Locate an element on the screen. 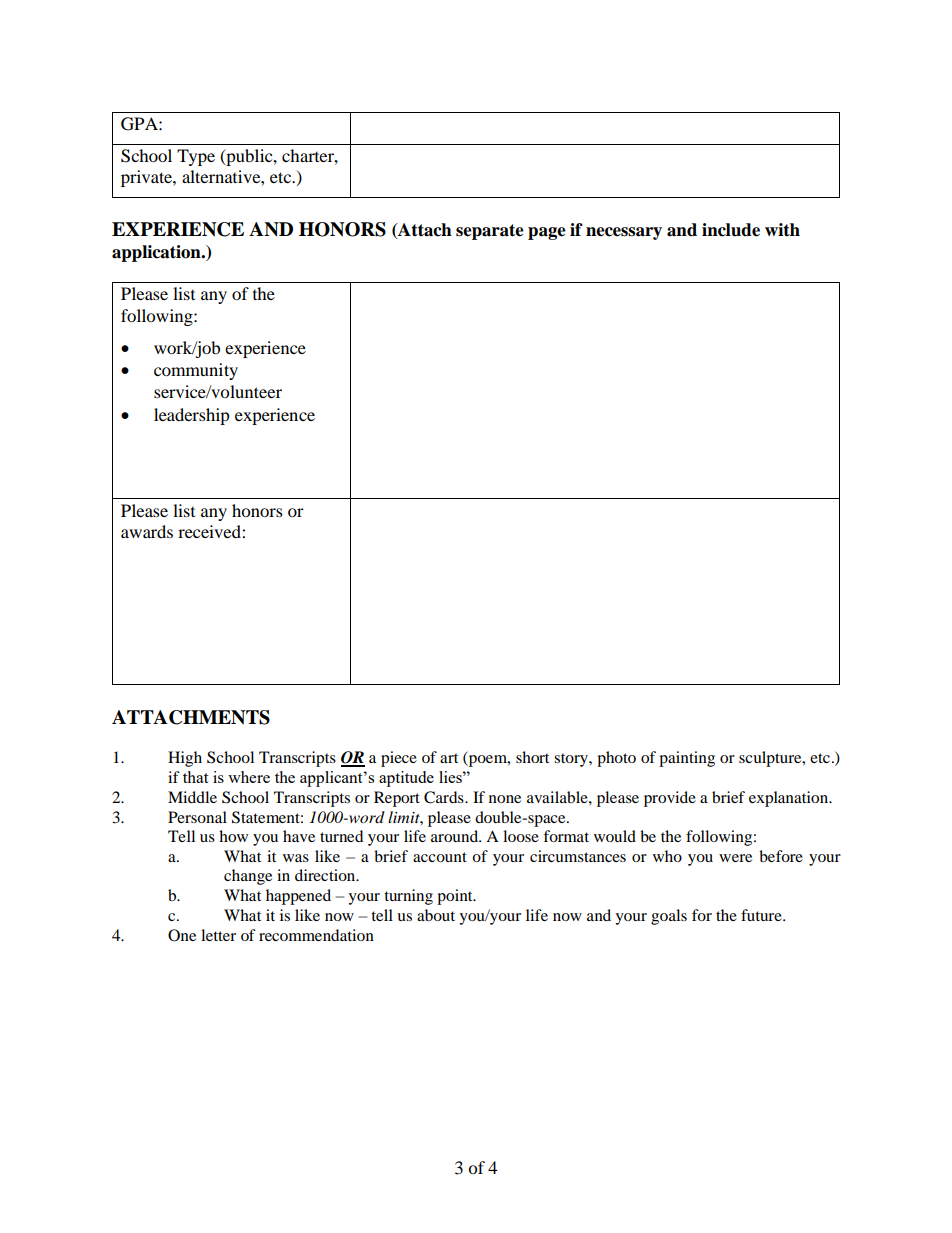 The width and height of the screenshot is (952, 1233). letter is located at coordinates (218, 935).
